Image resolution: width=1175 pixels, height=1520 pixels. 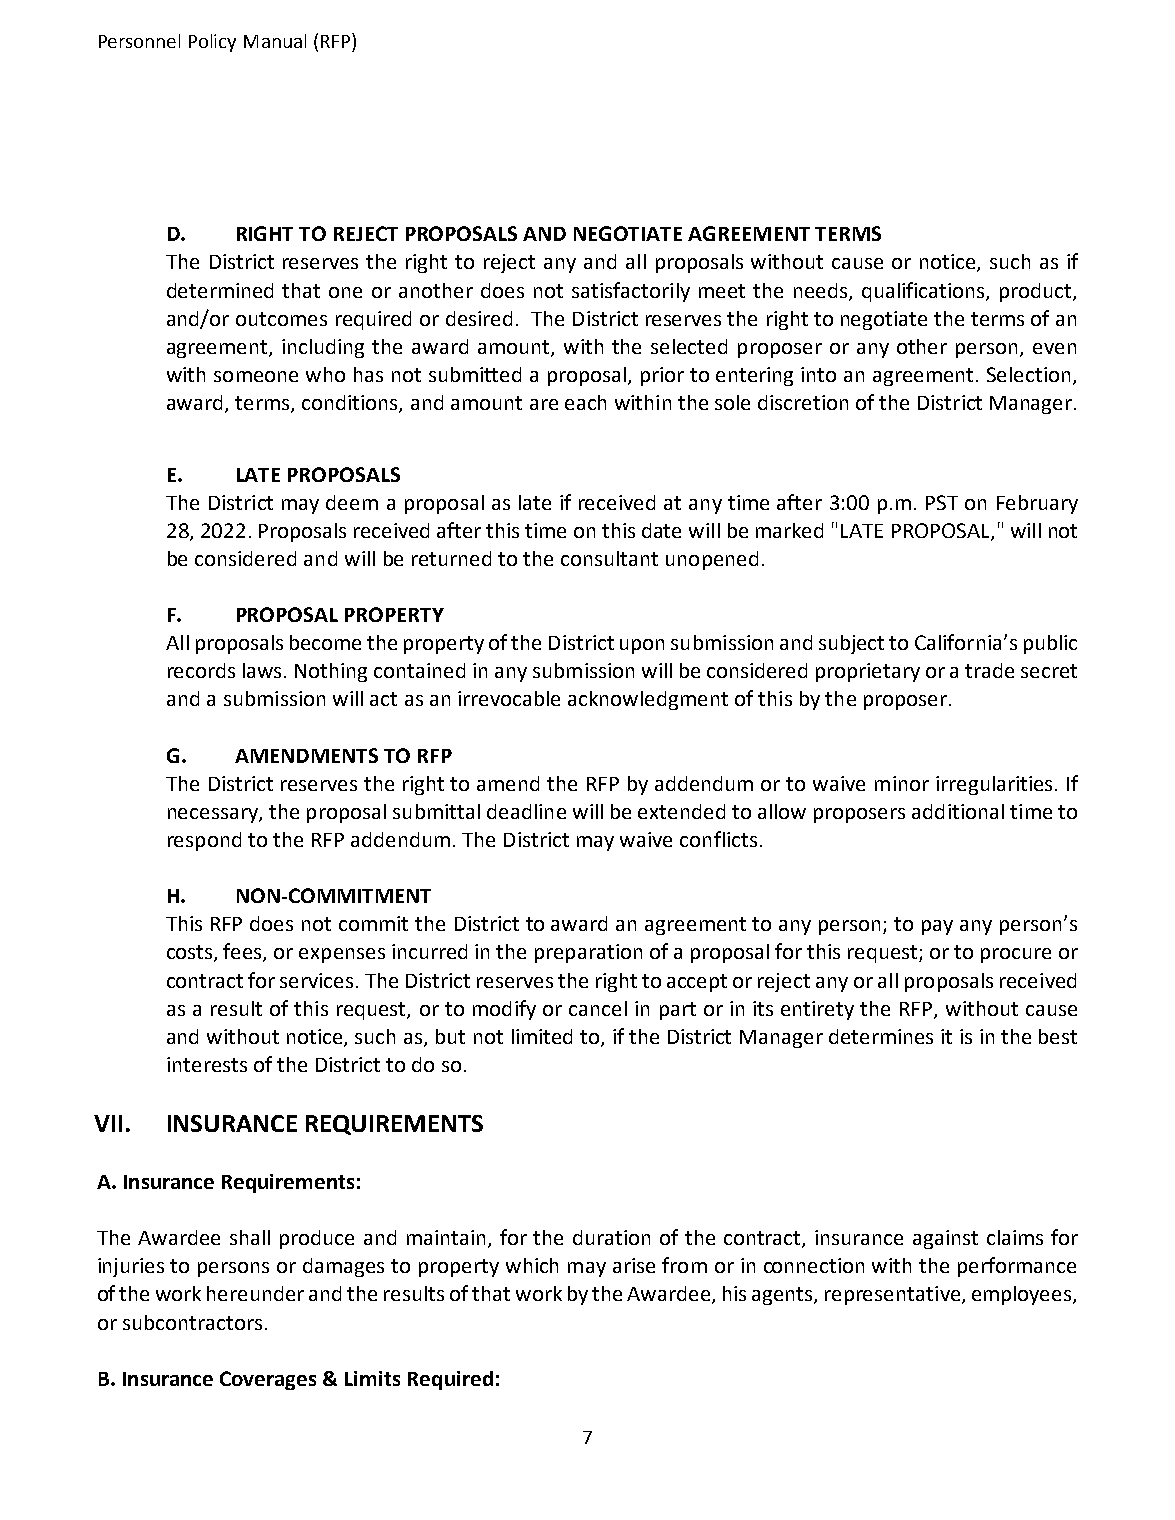 I want to click on Policy, so click(x=212, y=43).
